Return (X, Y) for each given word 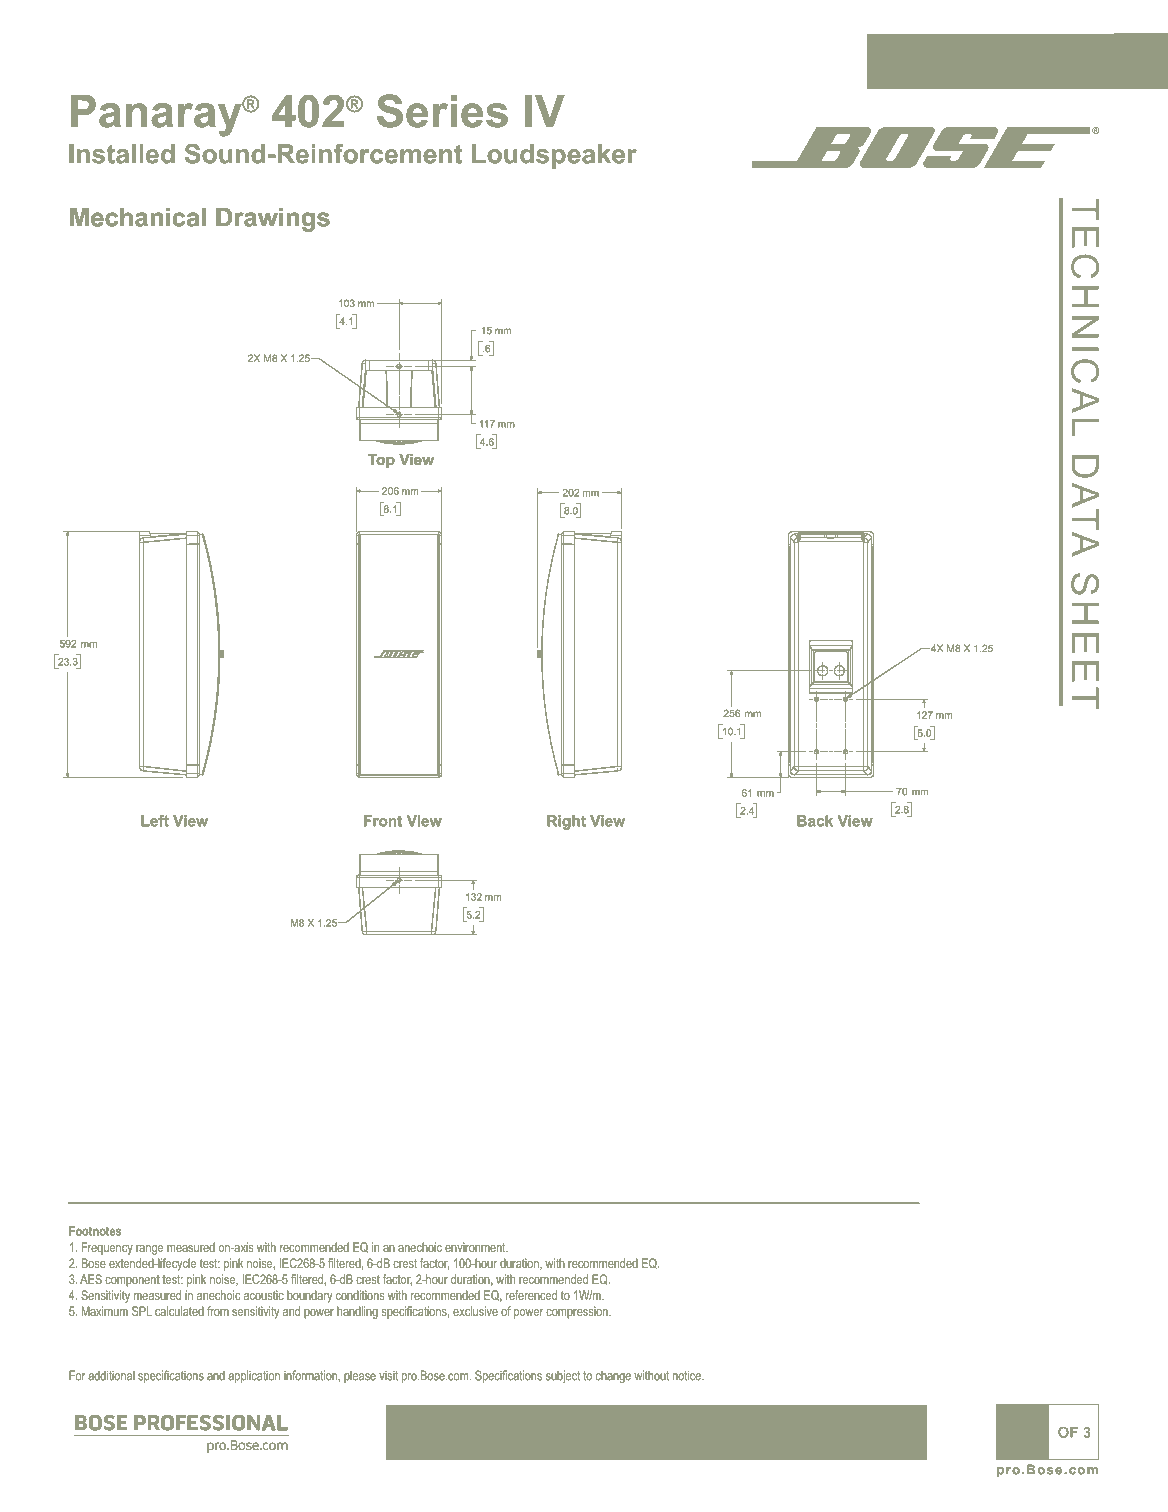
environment (476, 1247)
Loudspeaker (554, 156)
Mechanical (138, 217)
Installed (122, 154)
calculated (179, 1311)
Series (442, 111)
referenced (531, 1295)
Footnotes (95, 1231)
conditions (360, 1295)
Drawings (273, 220)
